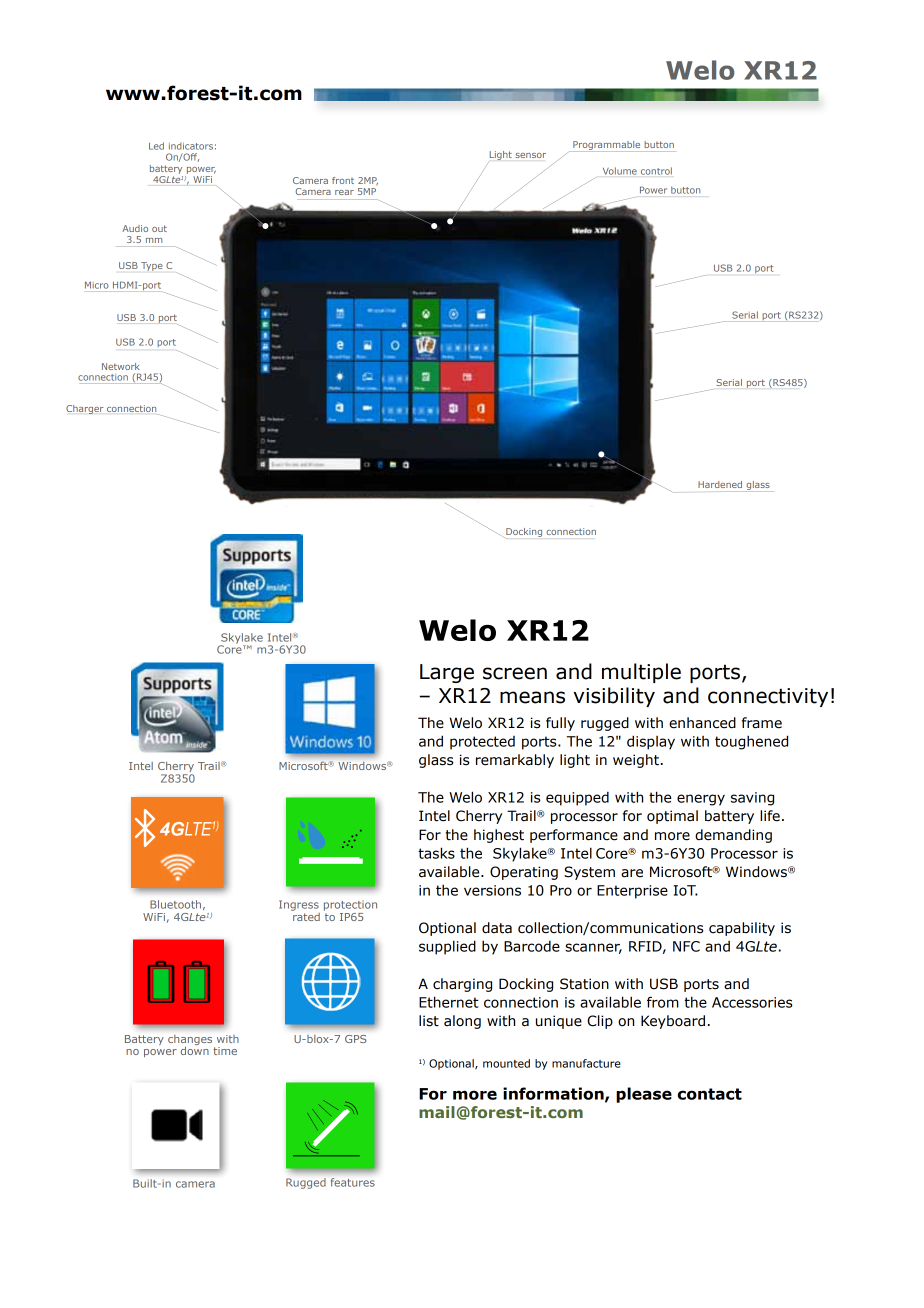 The height and width of the image is (1308, 924). Describe the element at coordinates (656, 171) in the image. I see `control` at that location.
